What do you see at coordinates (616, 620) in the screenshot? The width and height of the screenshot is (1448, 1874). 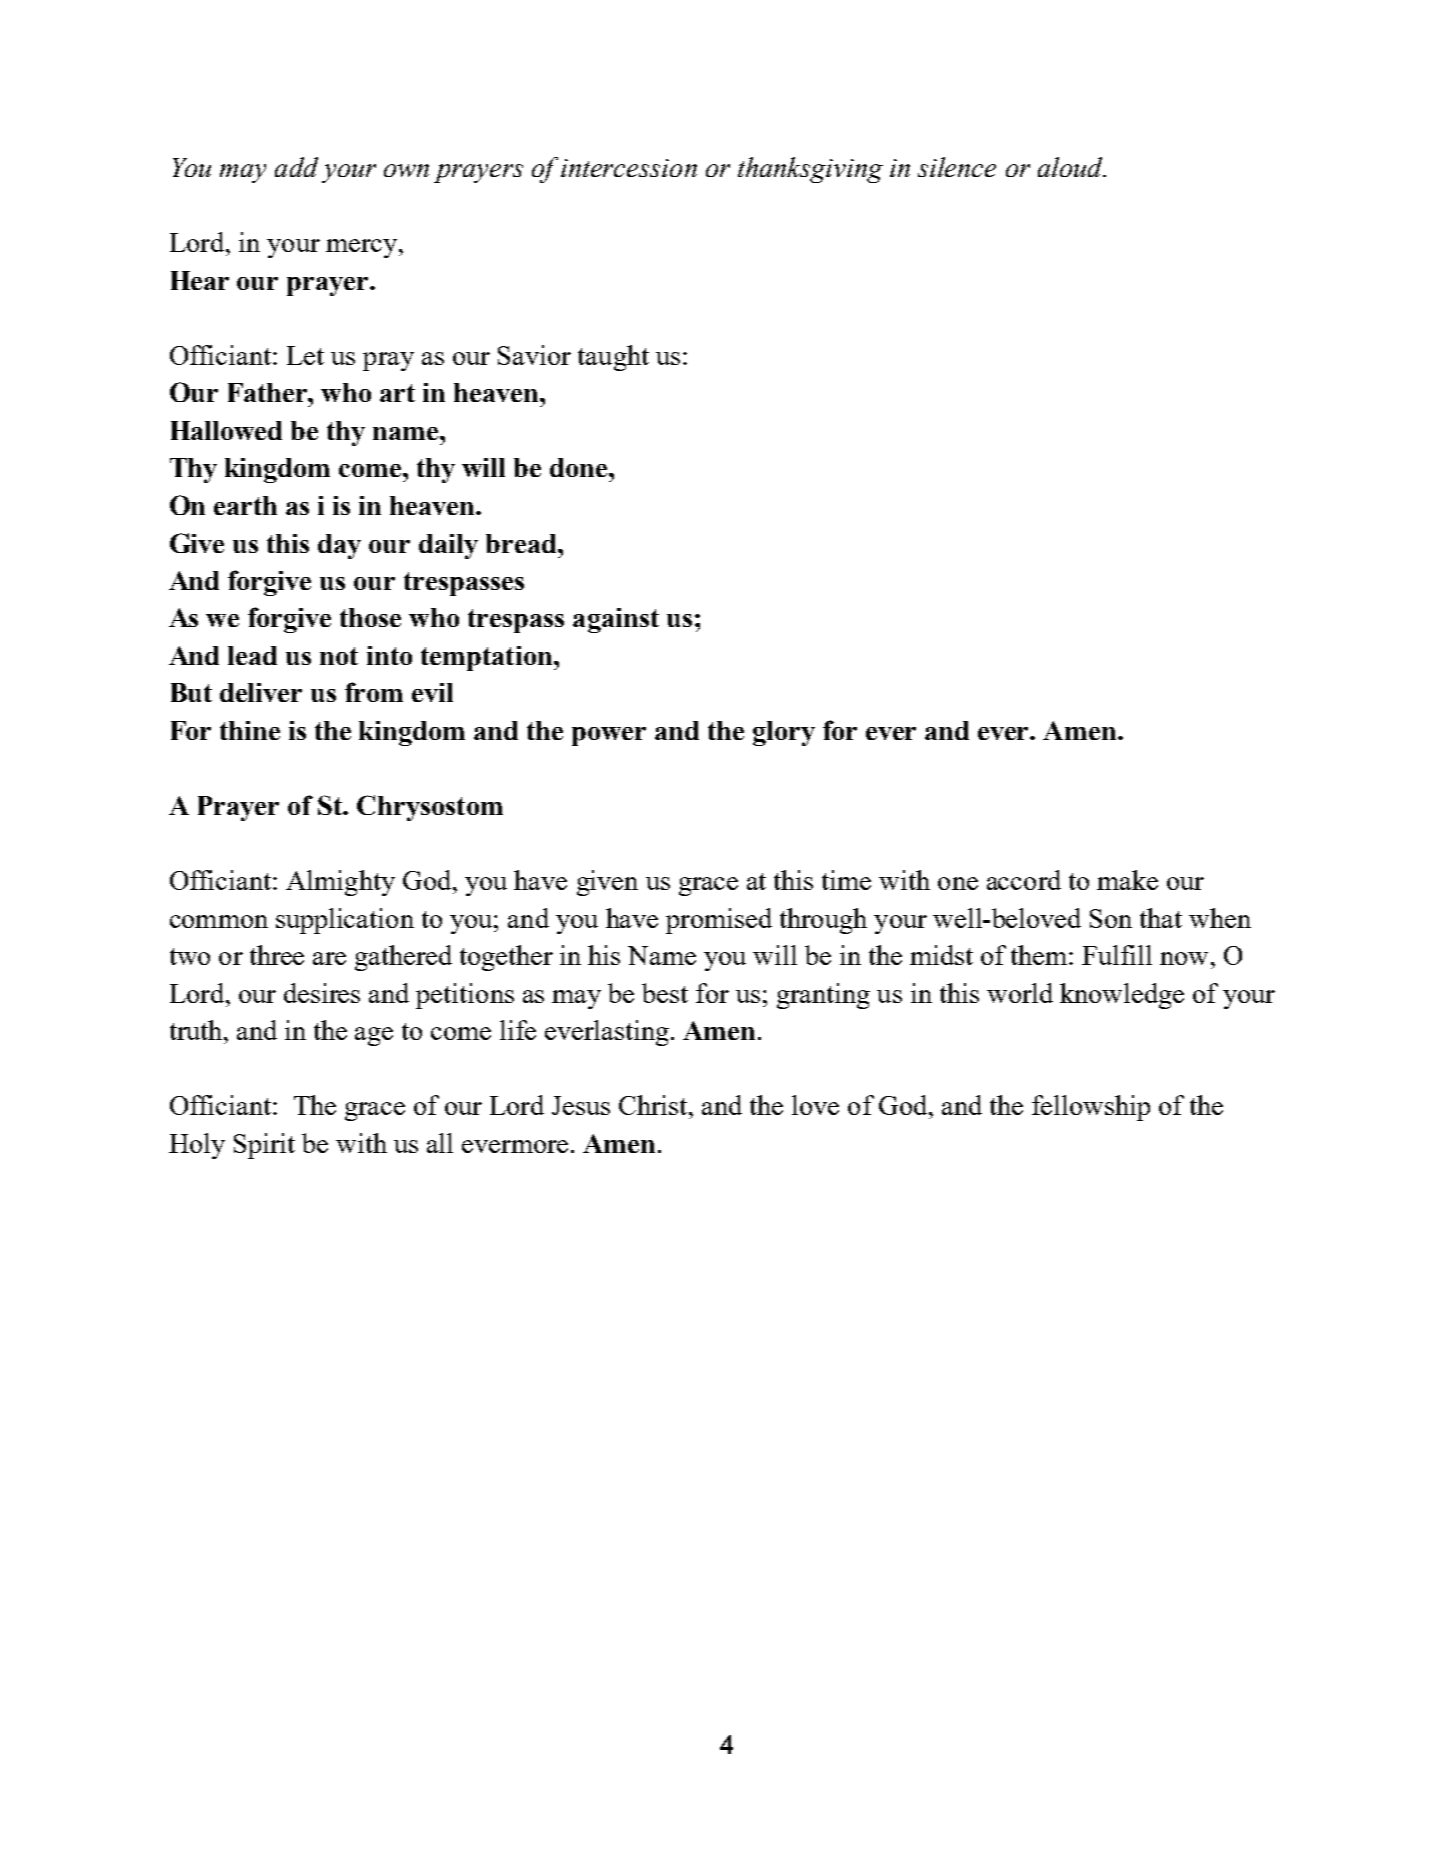 I see `against` at bounding box center [616, 620].
